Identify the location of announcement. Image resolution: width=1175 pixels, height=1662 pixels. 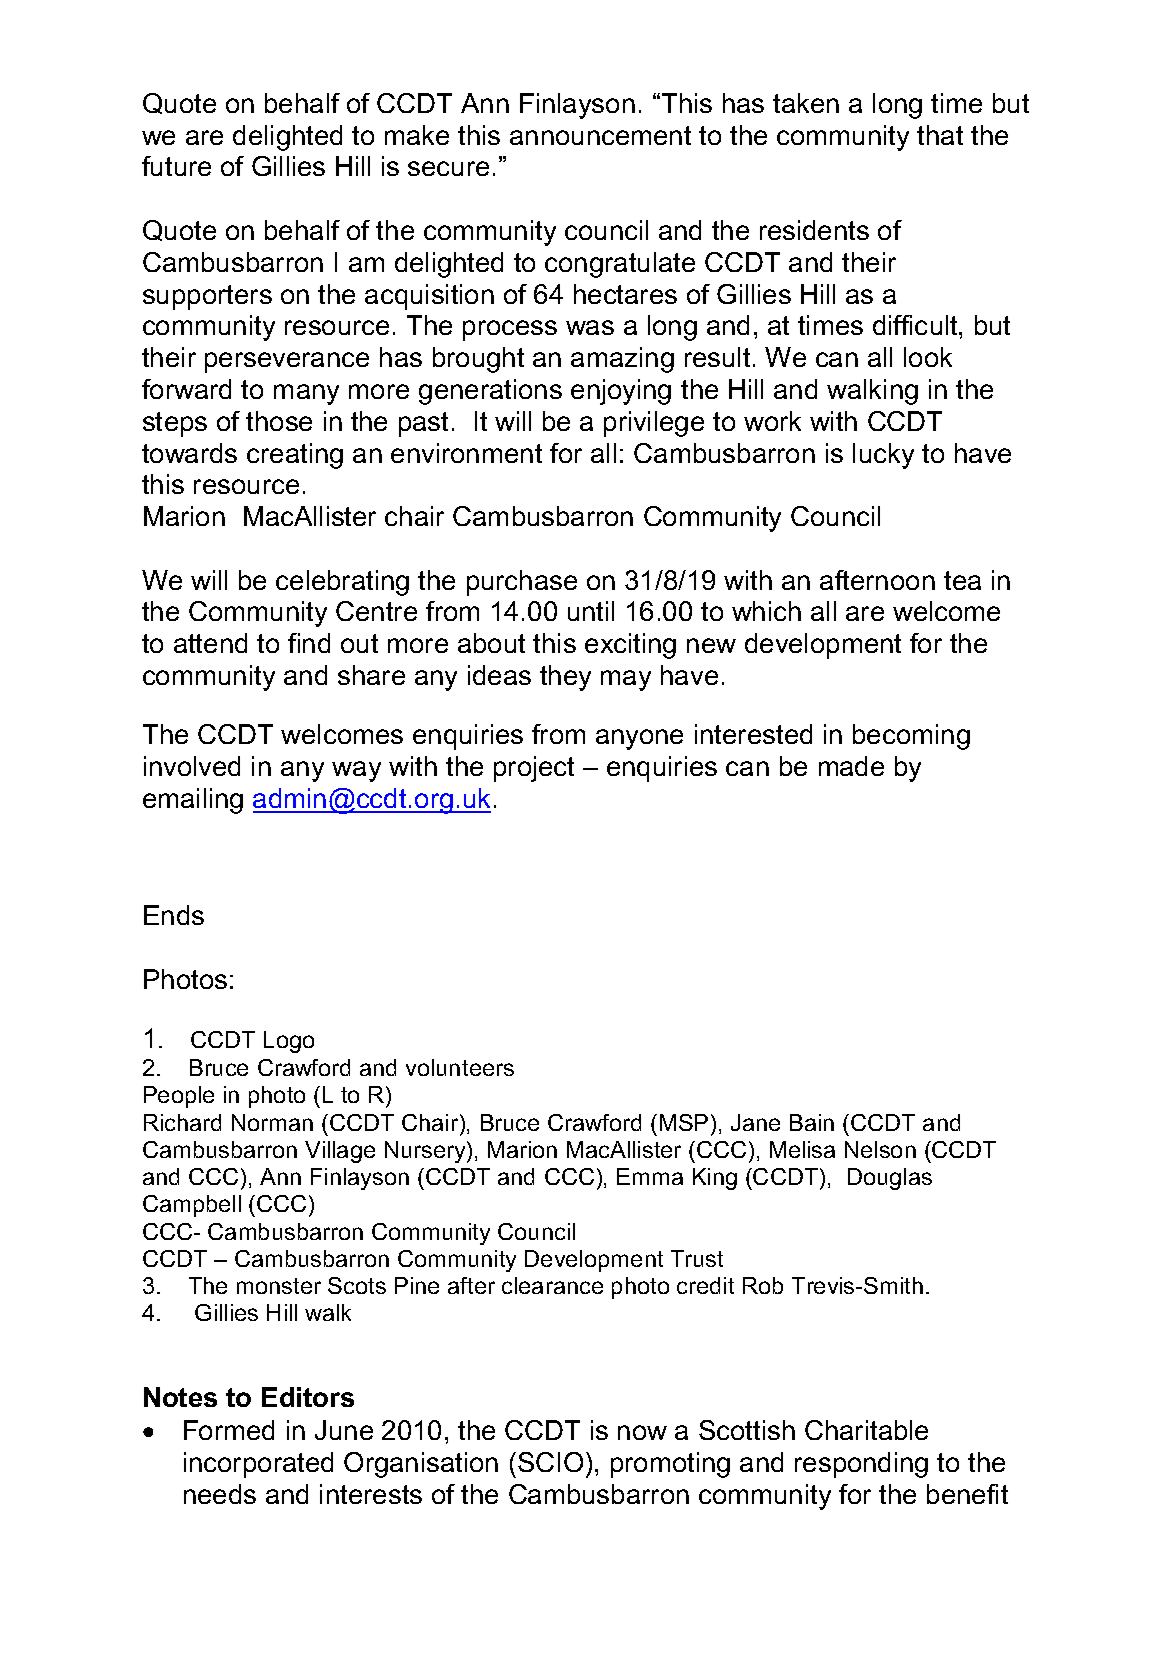
(600, 135).
